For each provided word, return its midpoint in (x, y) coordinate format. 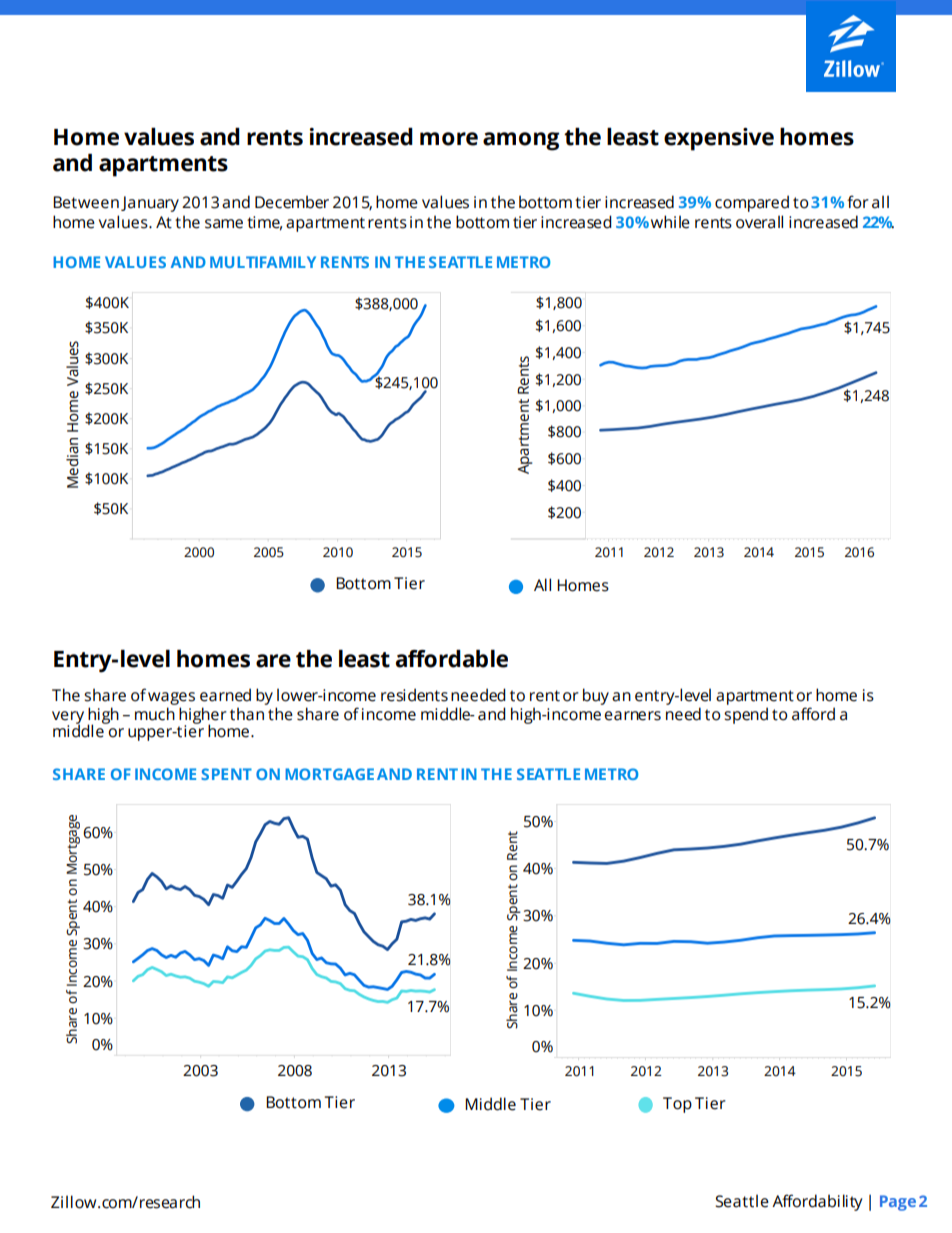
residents (414, 695)
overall (759, 222)
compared (752, 203)
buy (596, 696)
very (68, 718)
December (292, 202)
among (521, 141)
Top (677, 1105)
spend (746, 715)
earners (632, 716)
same (224, 224)
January (150, 204)
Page (898, 1203)
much (155, 714)
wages (171, 698)
